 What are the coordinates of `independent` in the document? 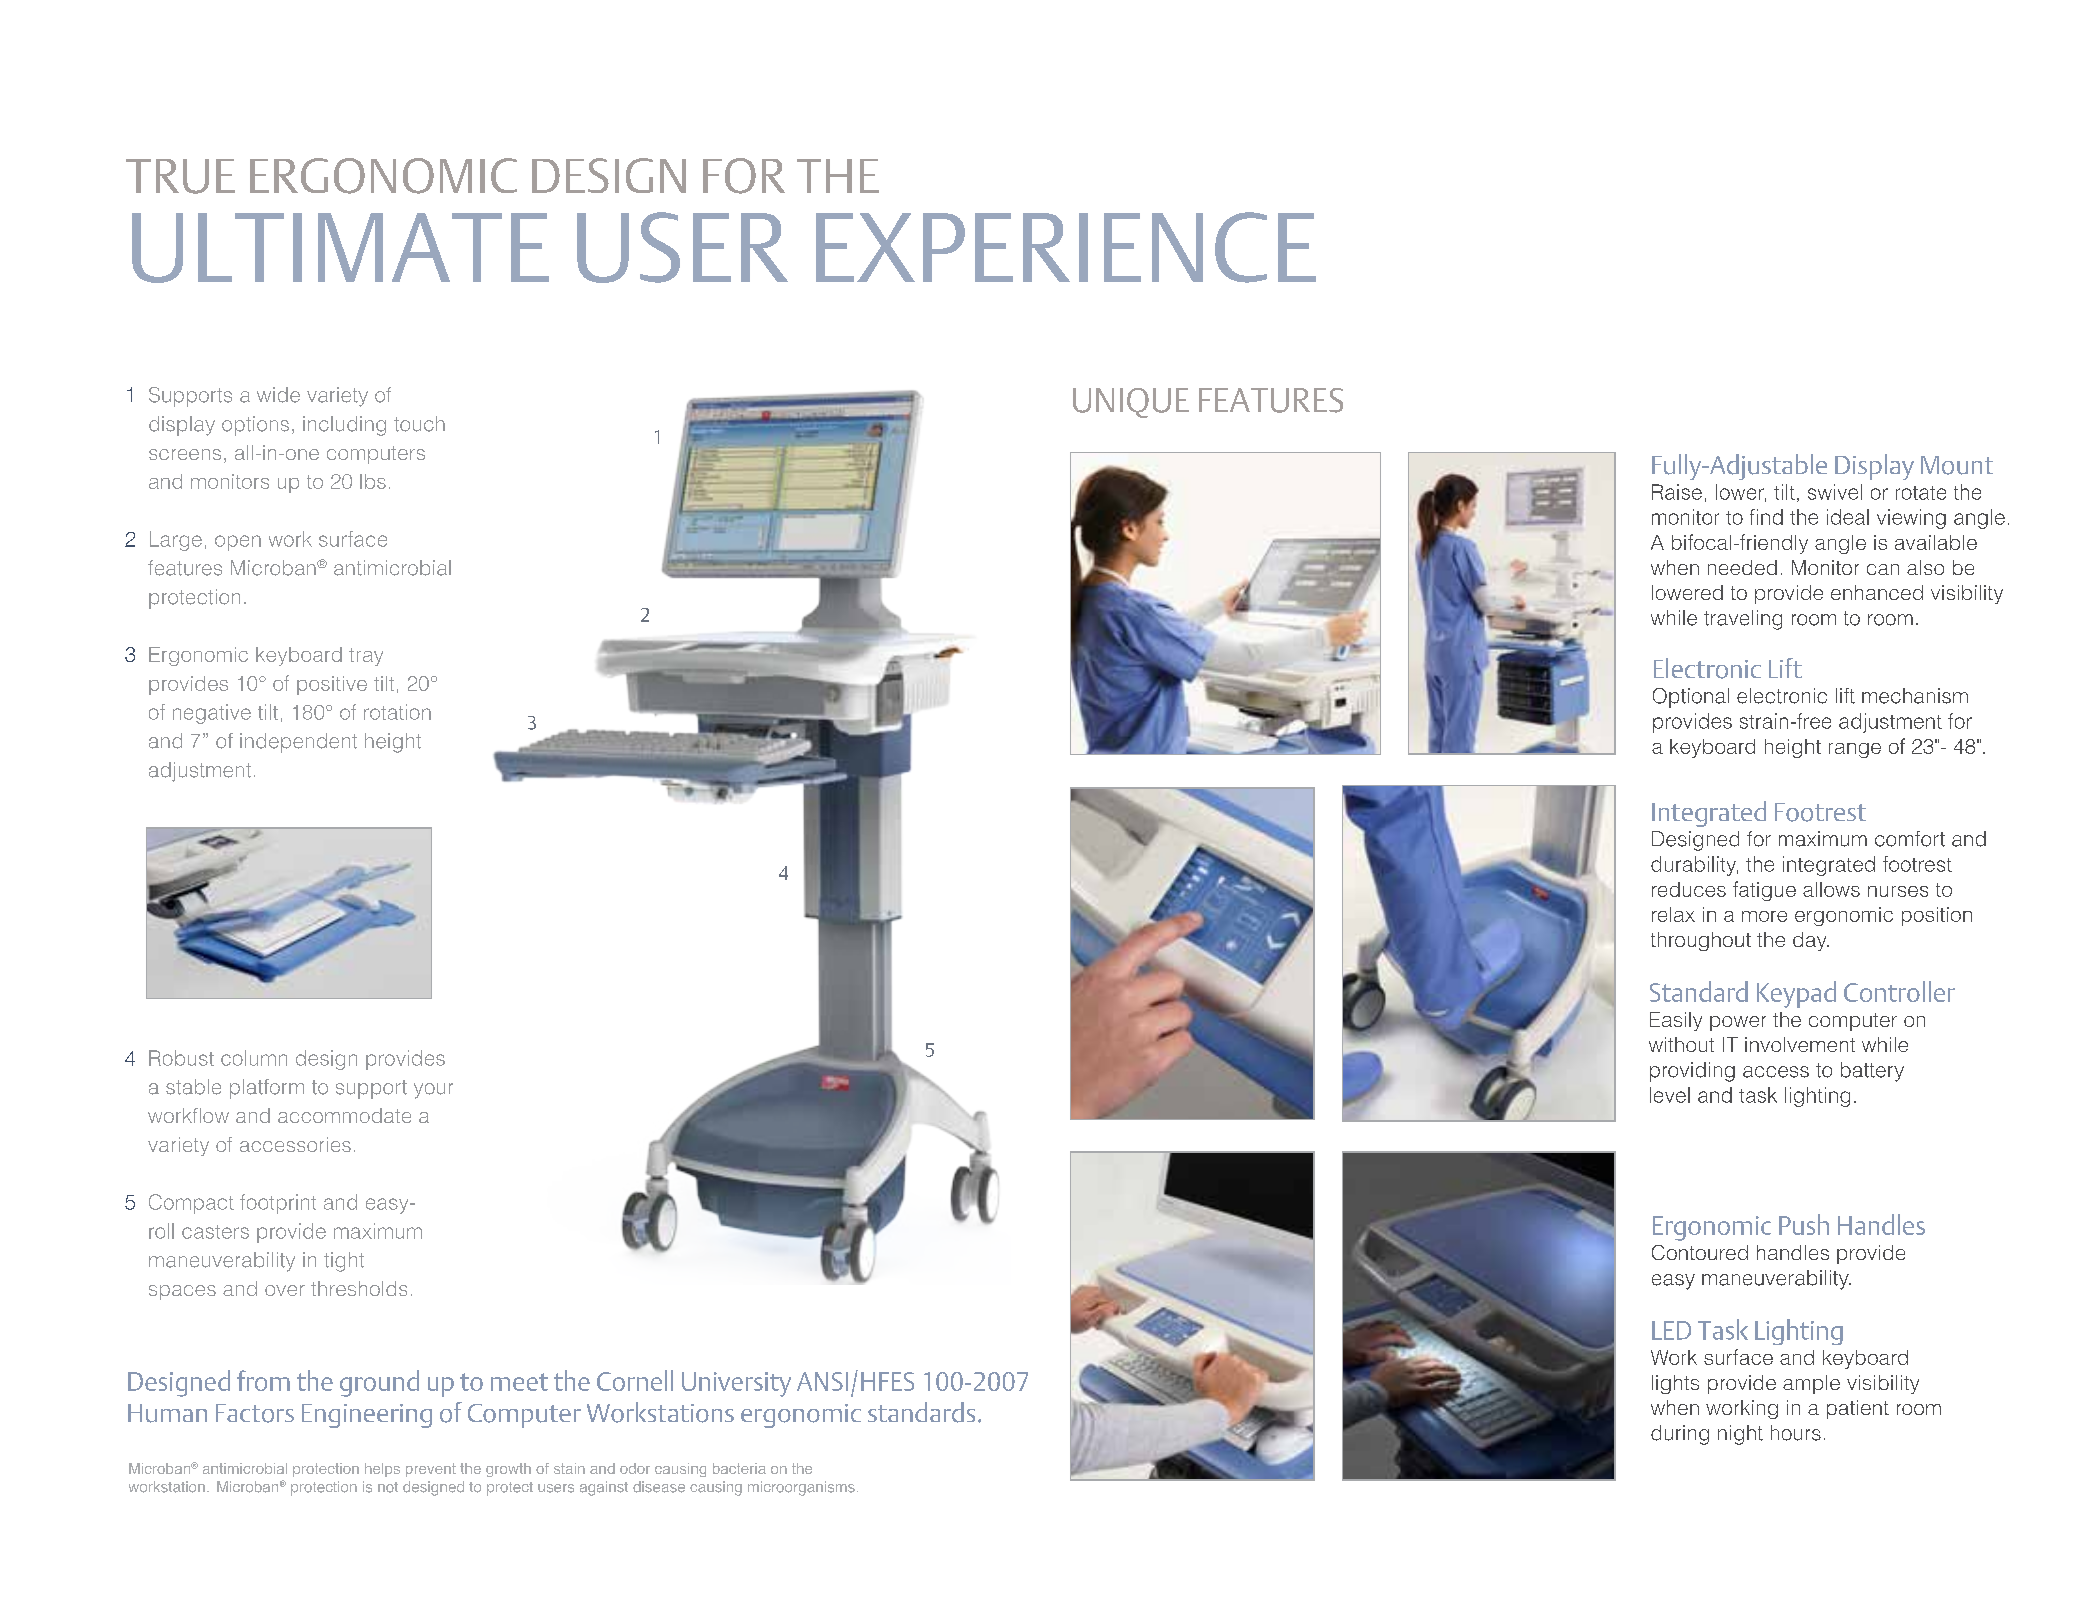 It's located at (298, 743).
